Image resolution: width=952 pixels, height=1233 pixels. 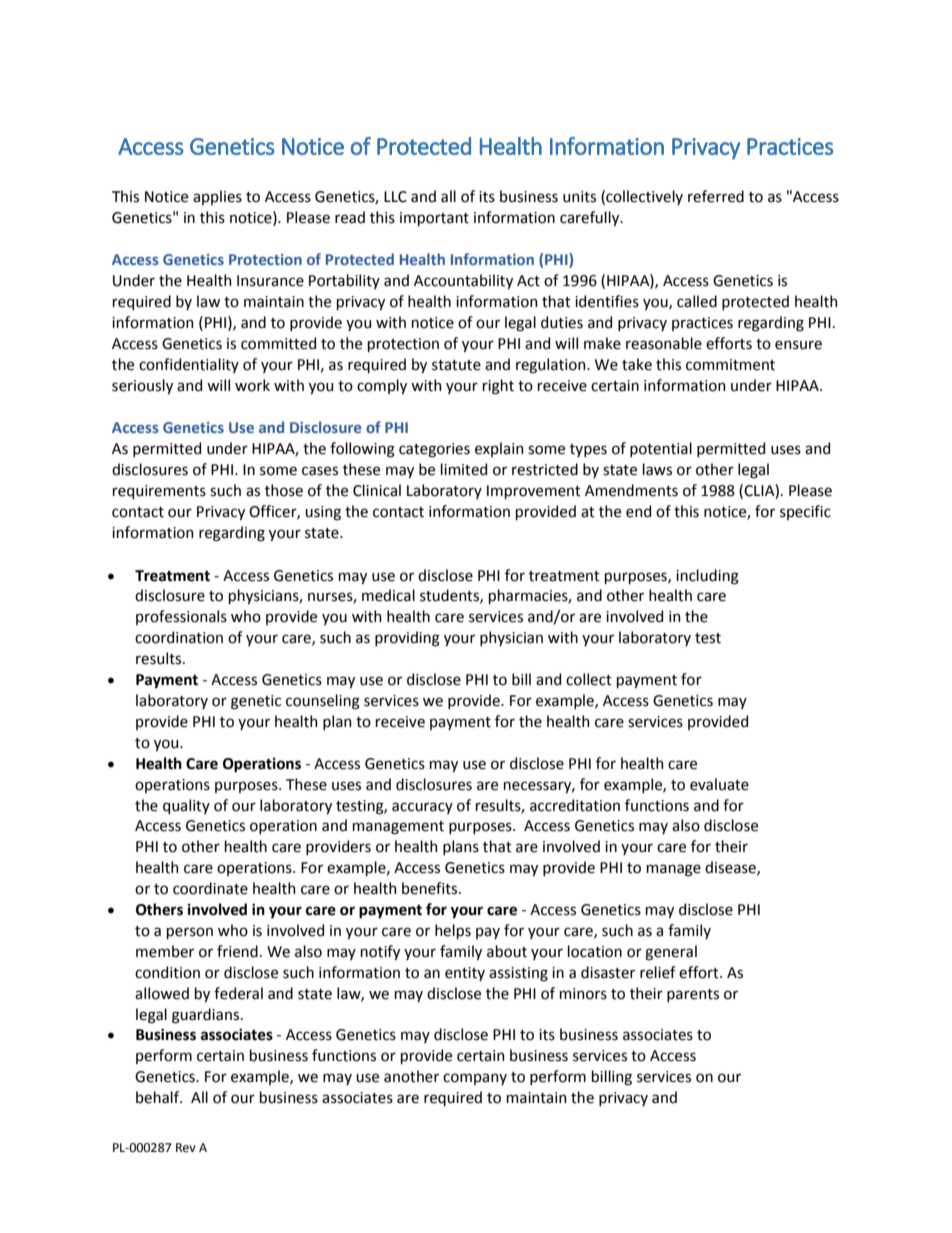 What do you see at coordinates (422, 808) in the document?
I see `accuracy` at bounding box center [422, 808].
